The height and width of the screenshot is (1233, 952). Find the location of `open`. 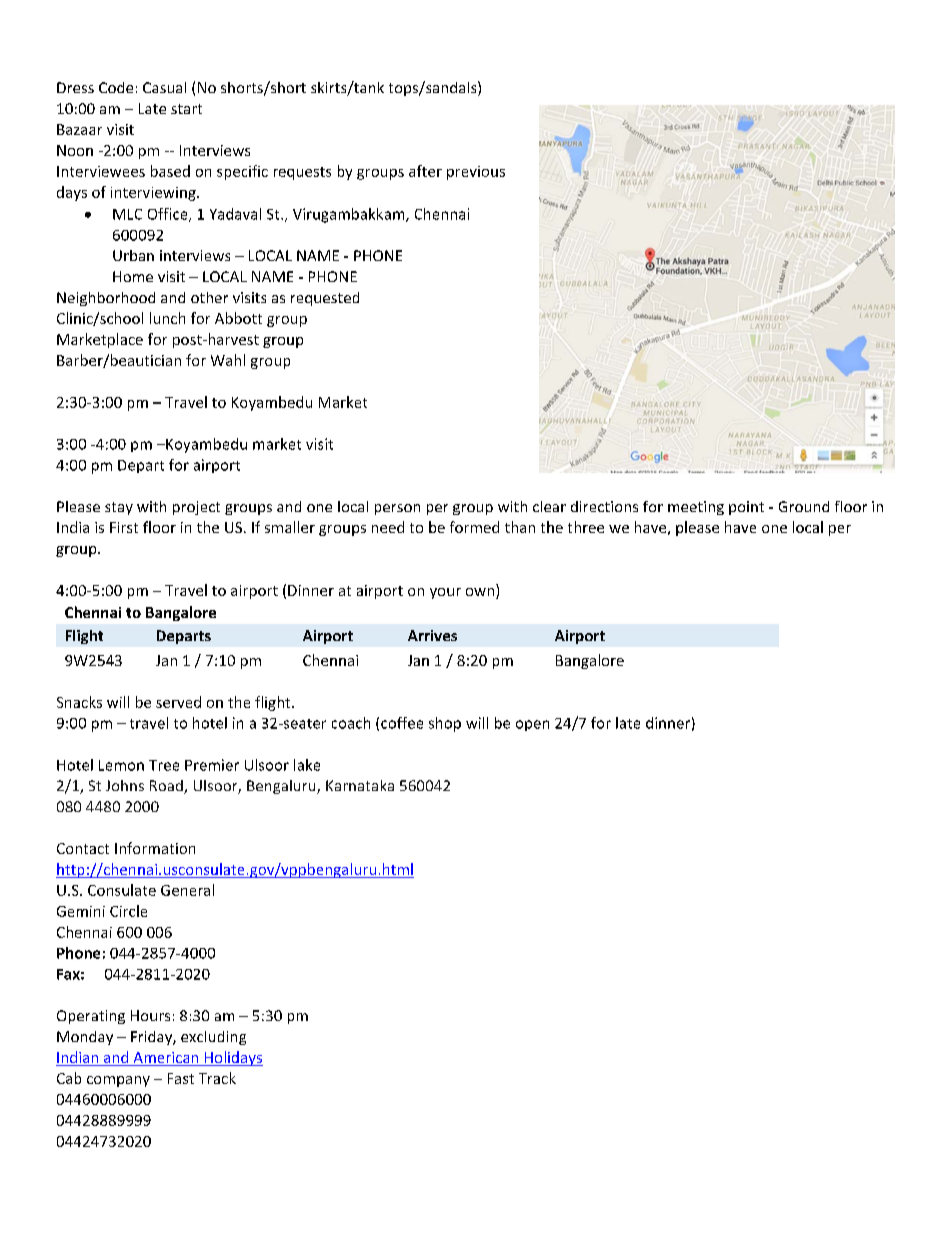

open is located at coordinates (532, 725).
